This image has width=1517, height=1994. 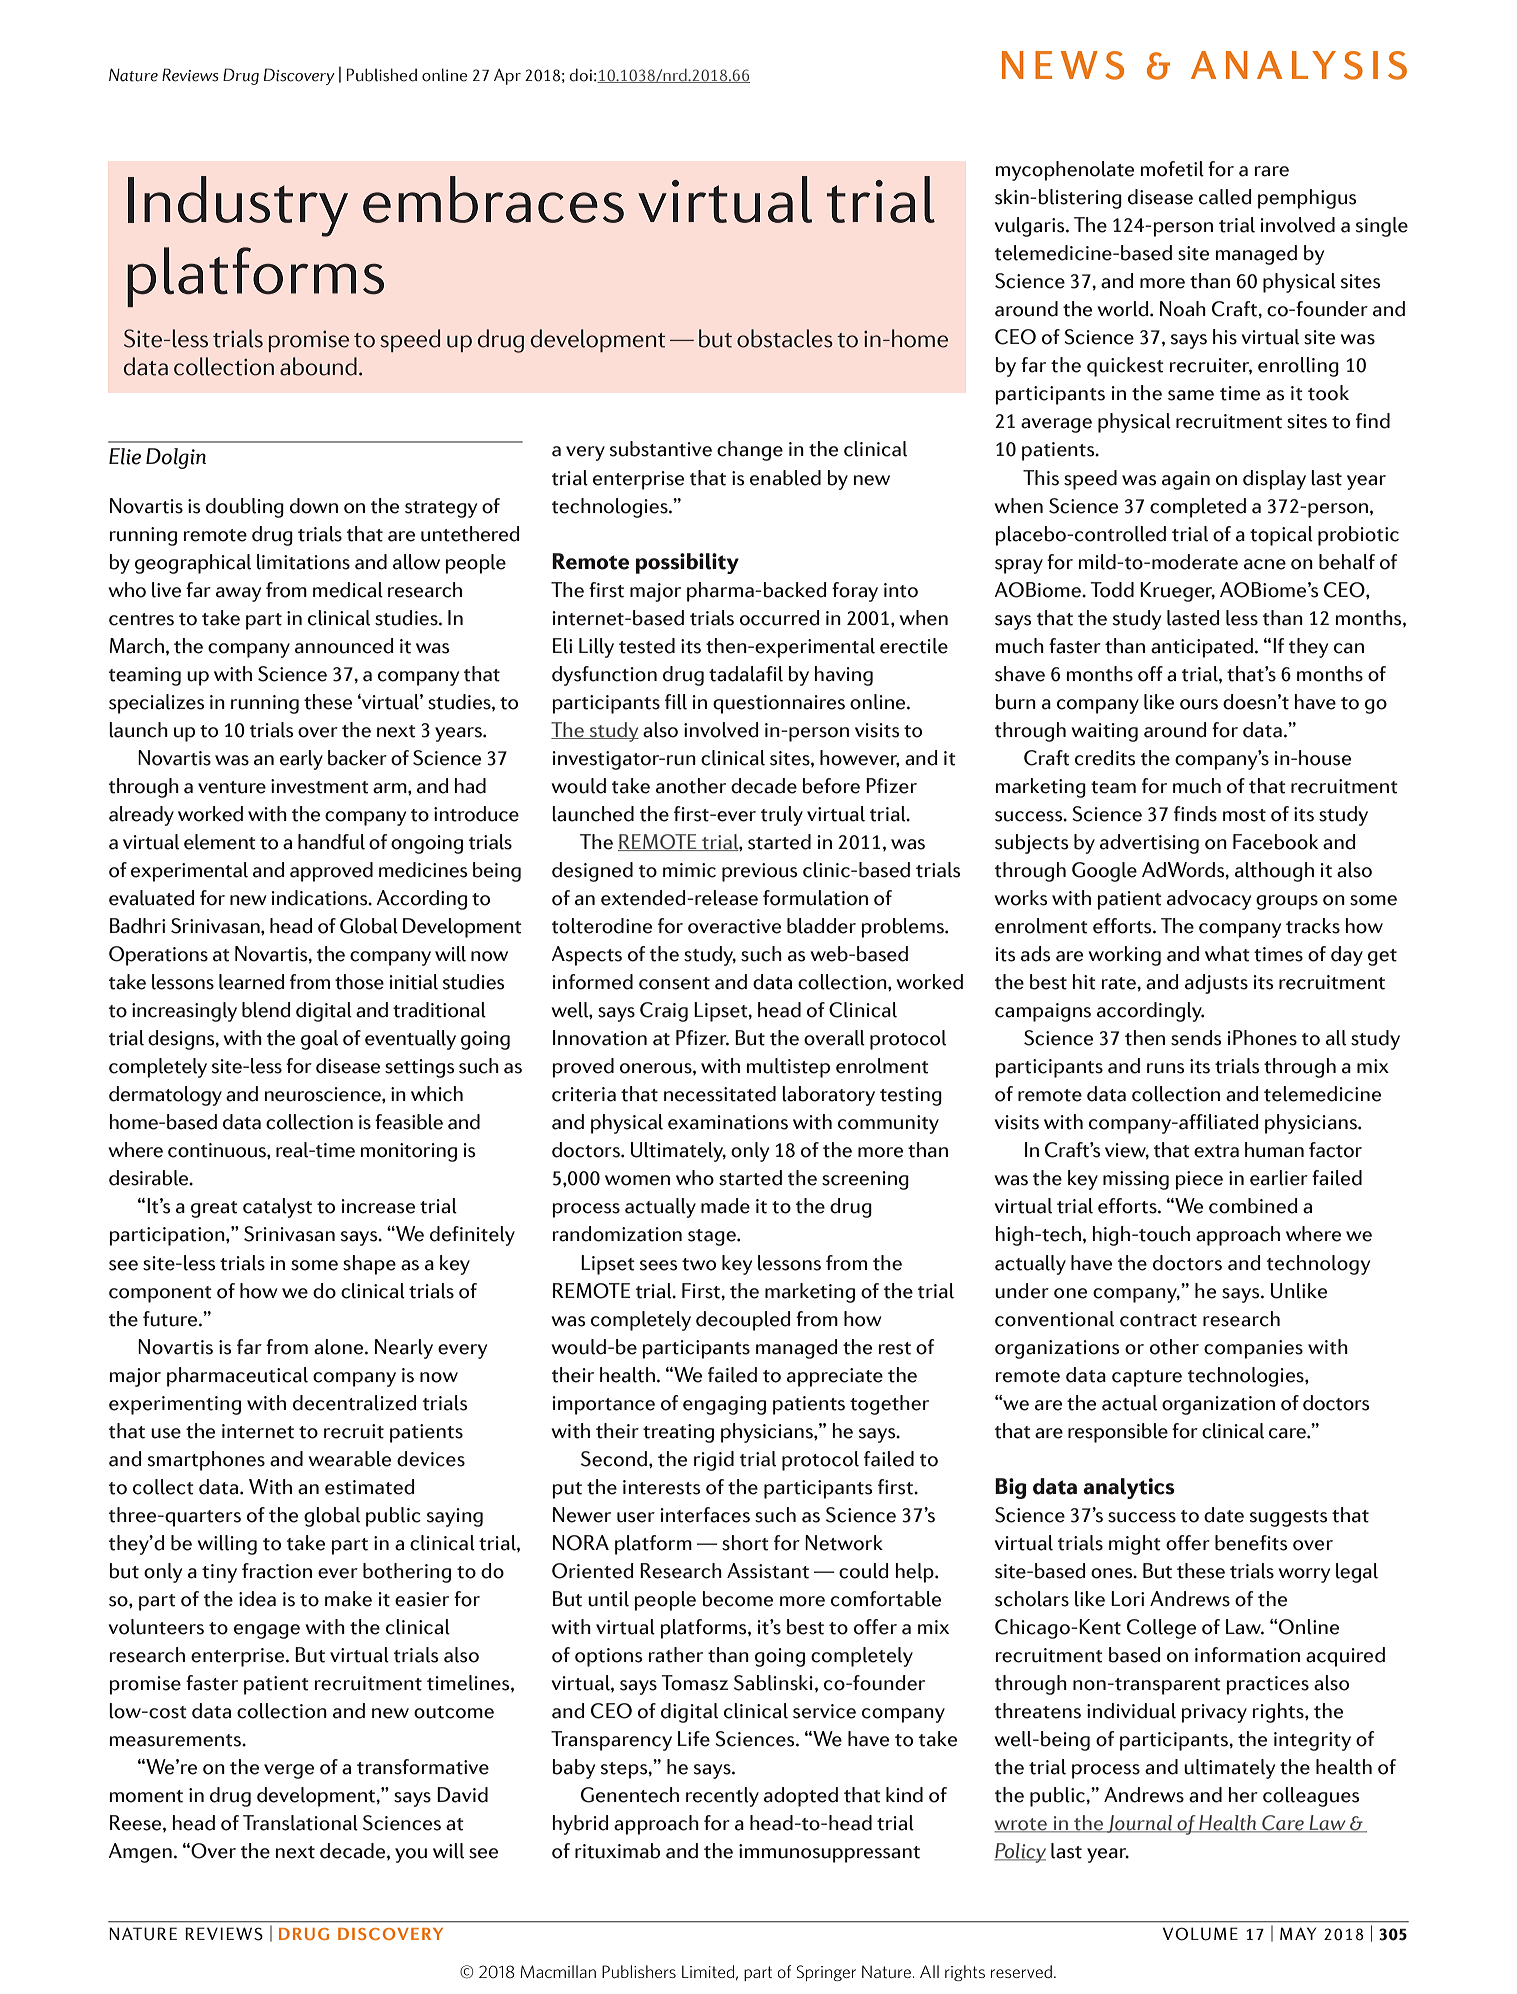 What do you see at coordinates (300, 1823) in the image?
I see `Translational` at bounding box center [300, 1823].
